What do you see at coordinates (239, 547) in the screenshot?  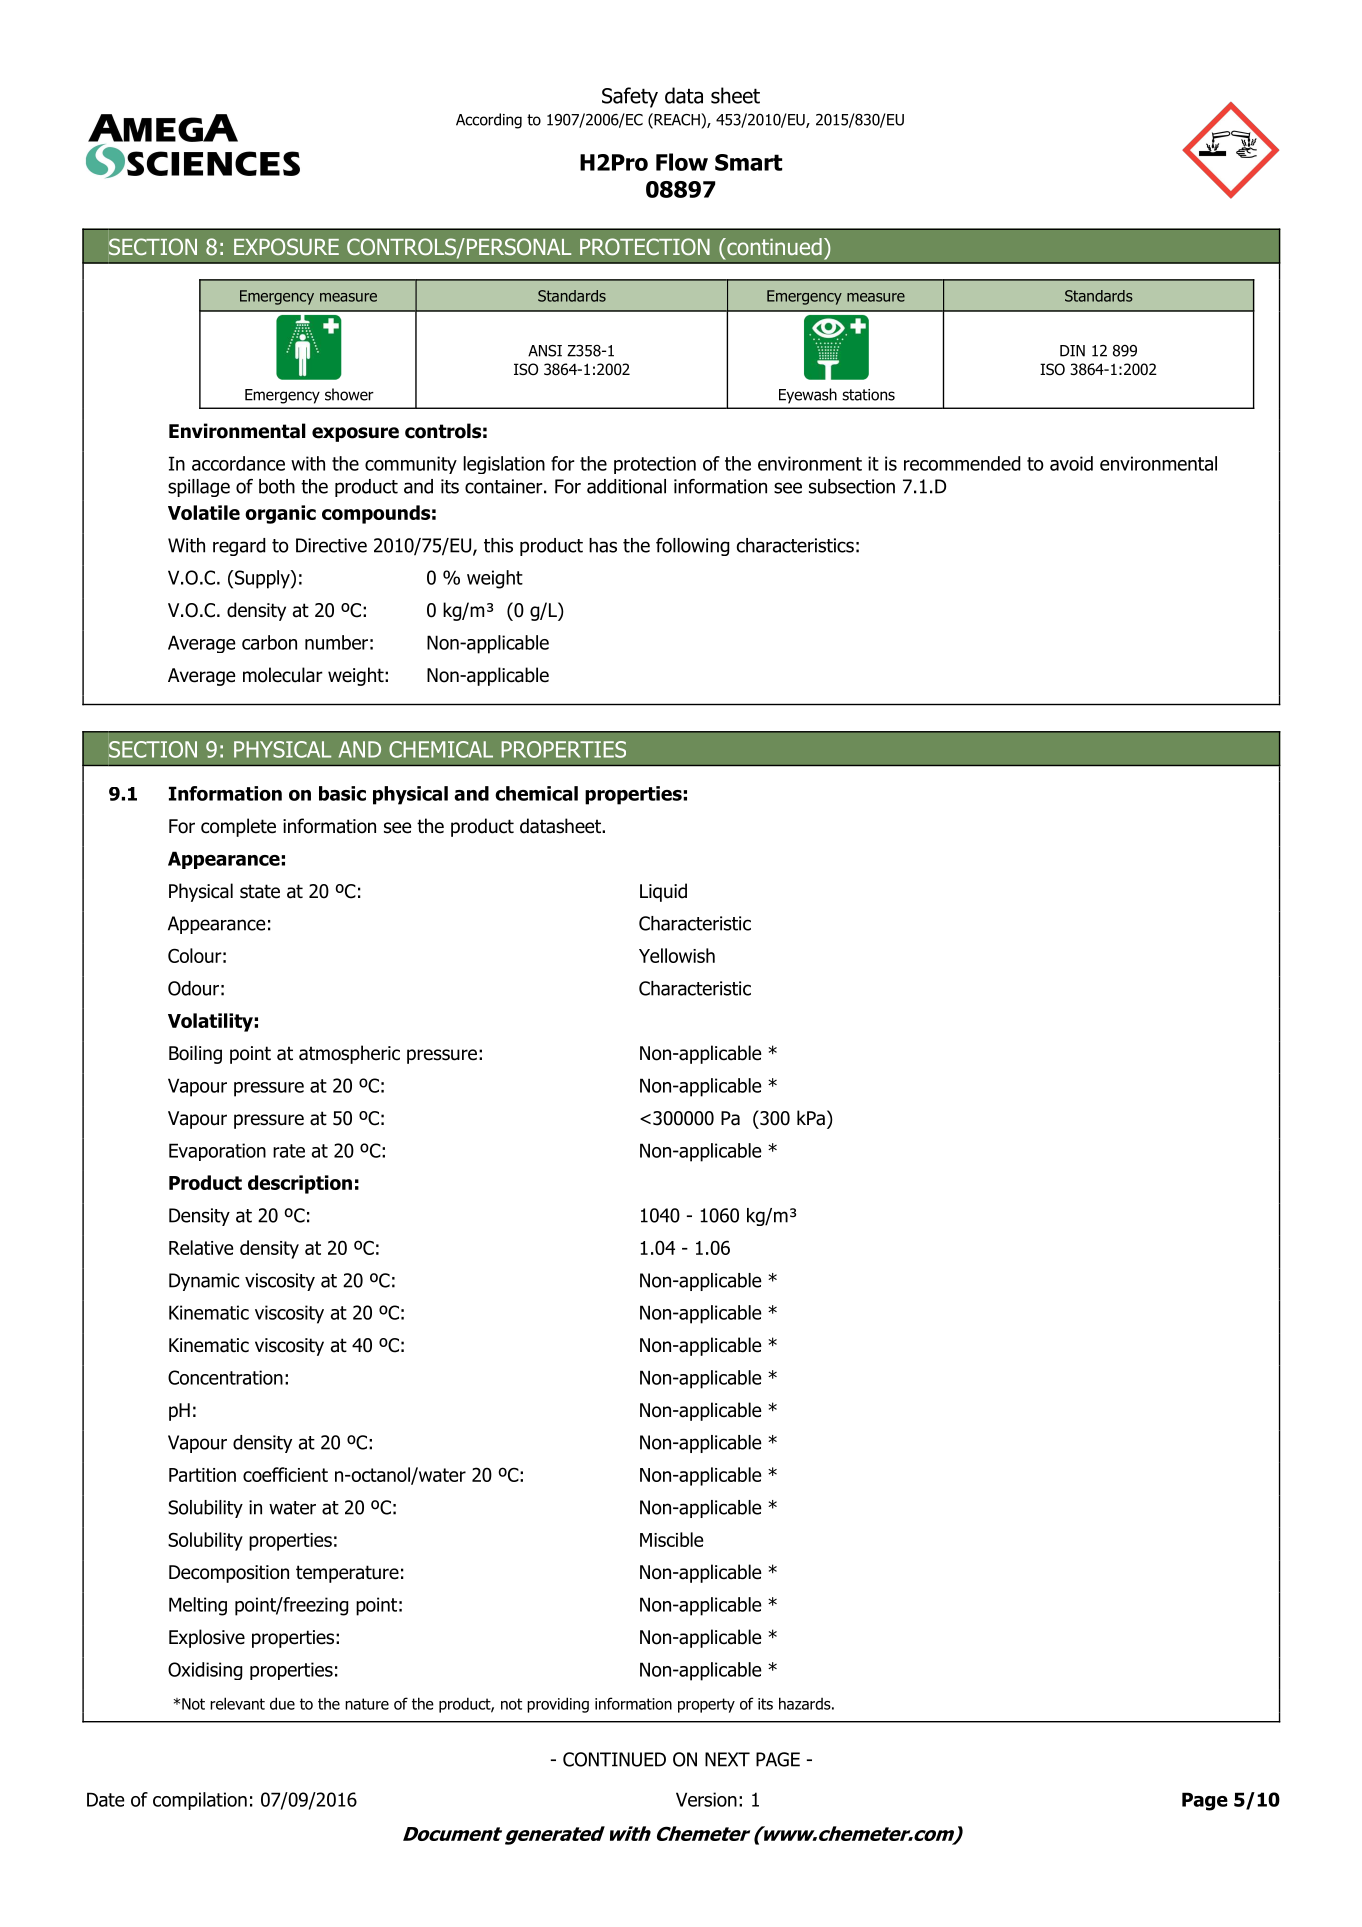 I see `regard` at bounding box center [239, 547].
